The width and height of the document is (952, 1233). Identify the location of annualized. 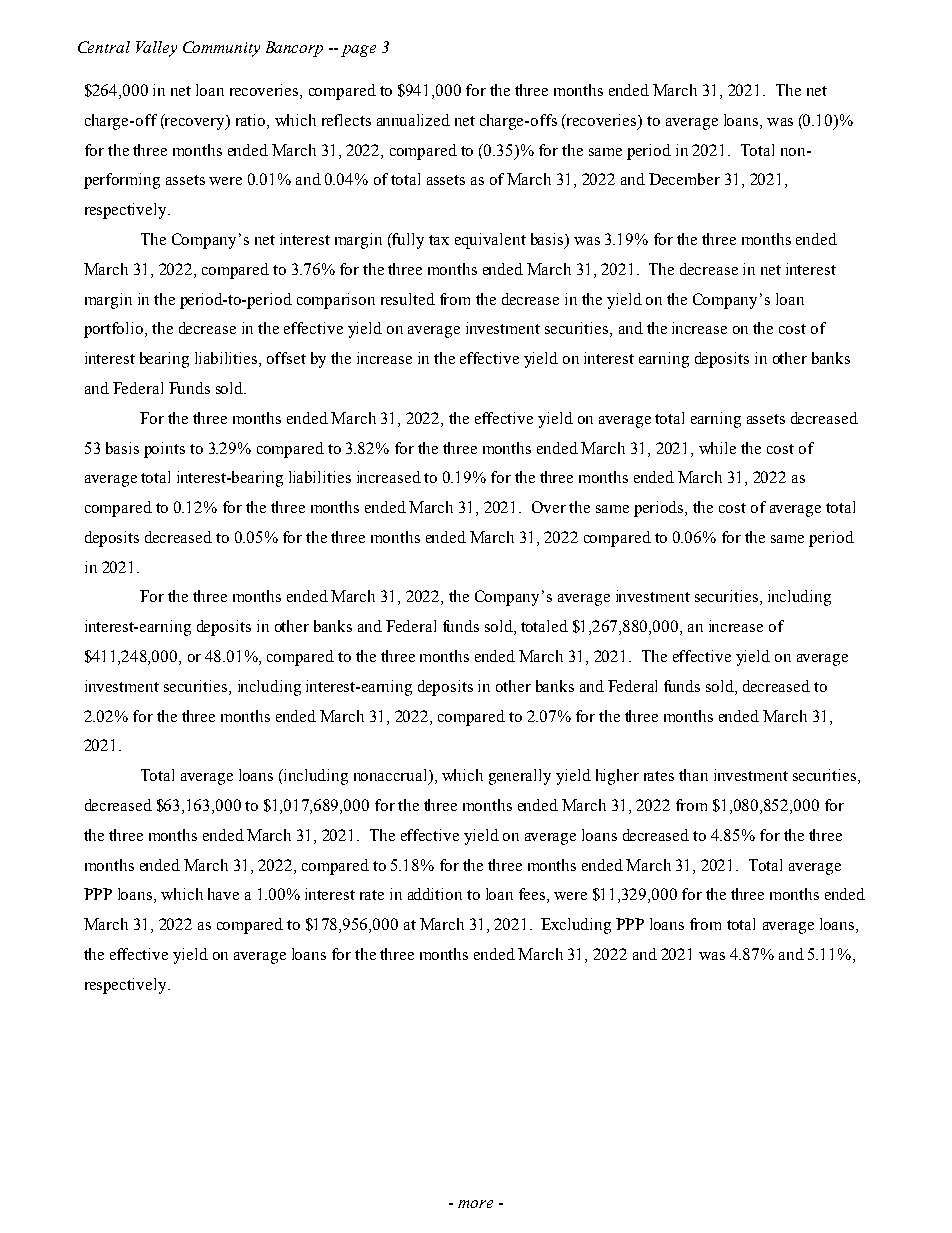
(413, 120).
